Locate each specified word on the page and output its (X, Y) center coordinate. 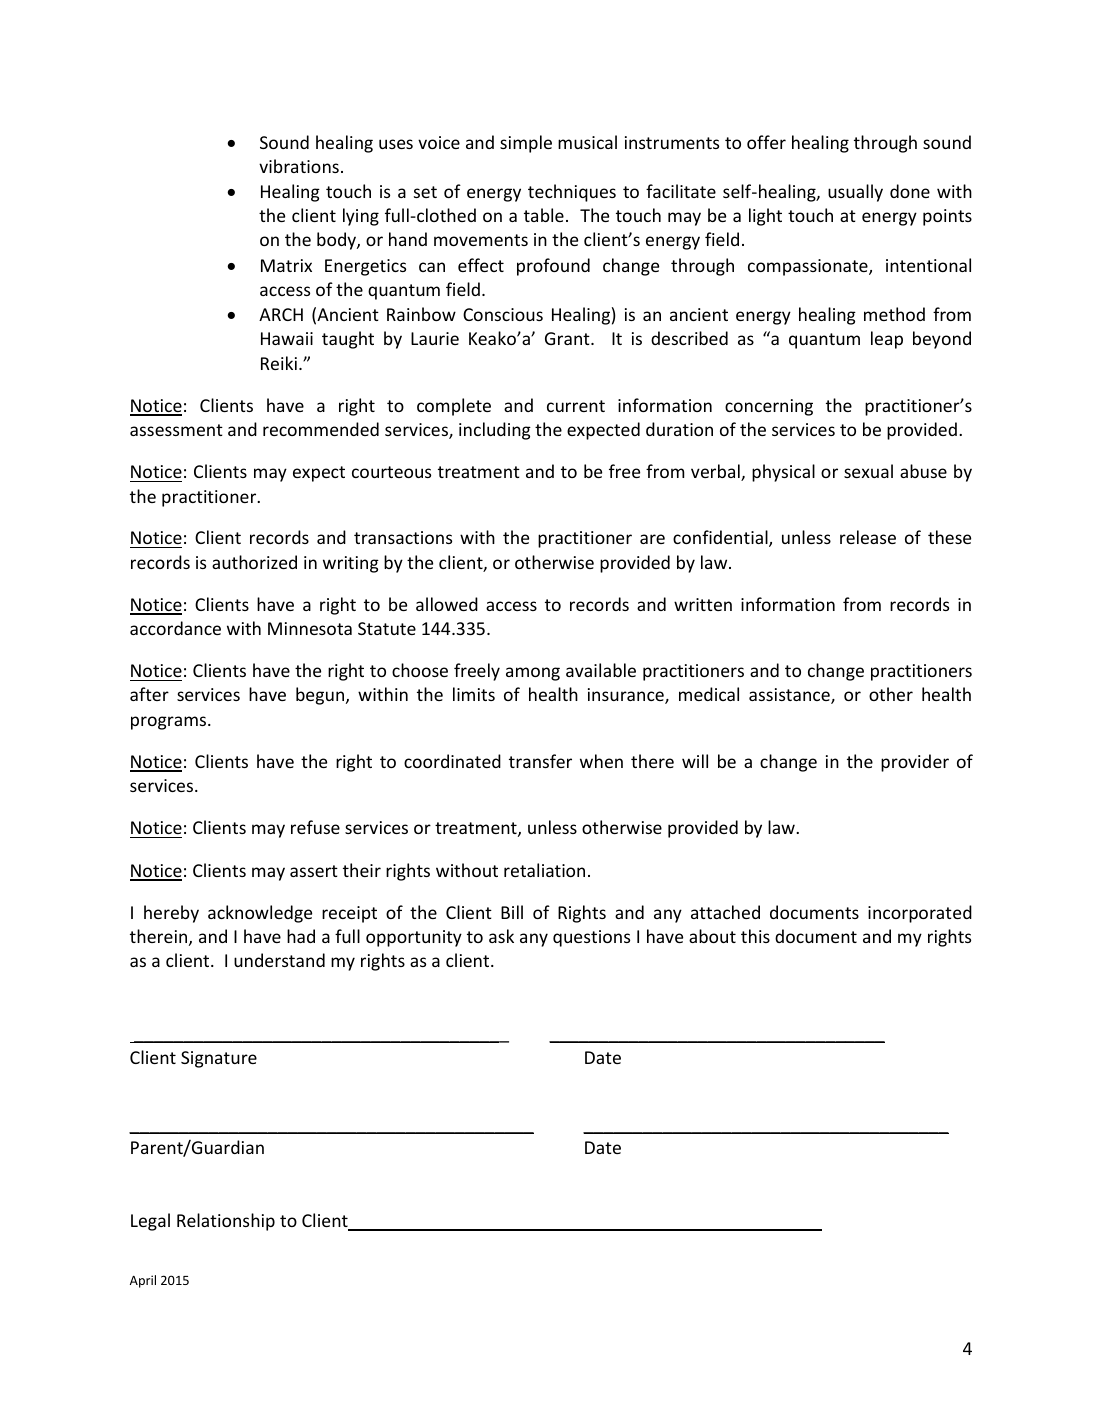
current (576, 406)
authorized (254, 562)
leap (887, 340)
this (755, 936)
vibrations (299, 166)
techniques (572, 193)
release (868, 537)
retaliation (544, 870)
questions (591, 938)
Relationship (226, 1222)
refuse (315, 827)
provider (915, 763)
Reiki (279, 363)
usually (855, 193)
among (533, 674)
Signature (219, 1059)
